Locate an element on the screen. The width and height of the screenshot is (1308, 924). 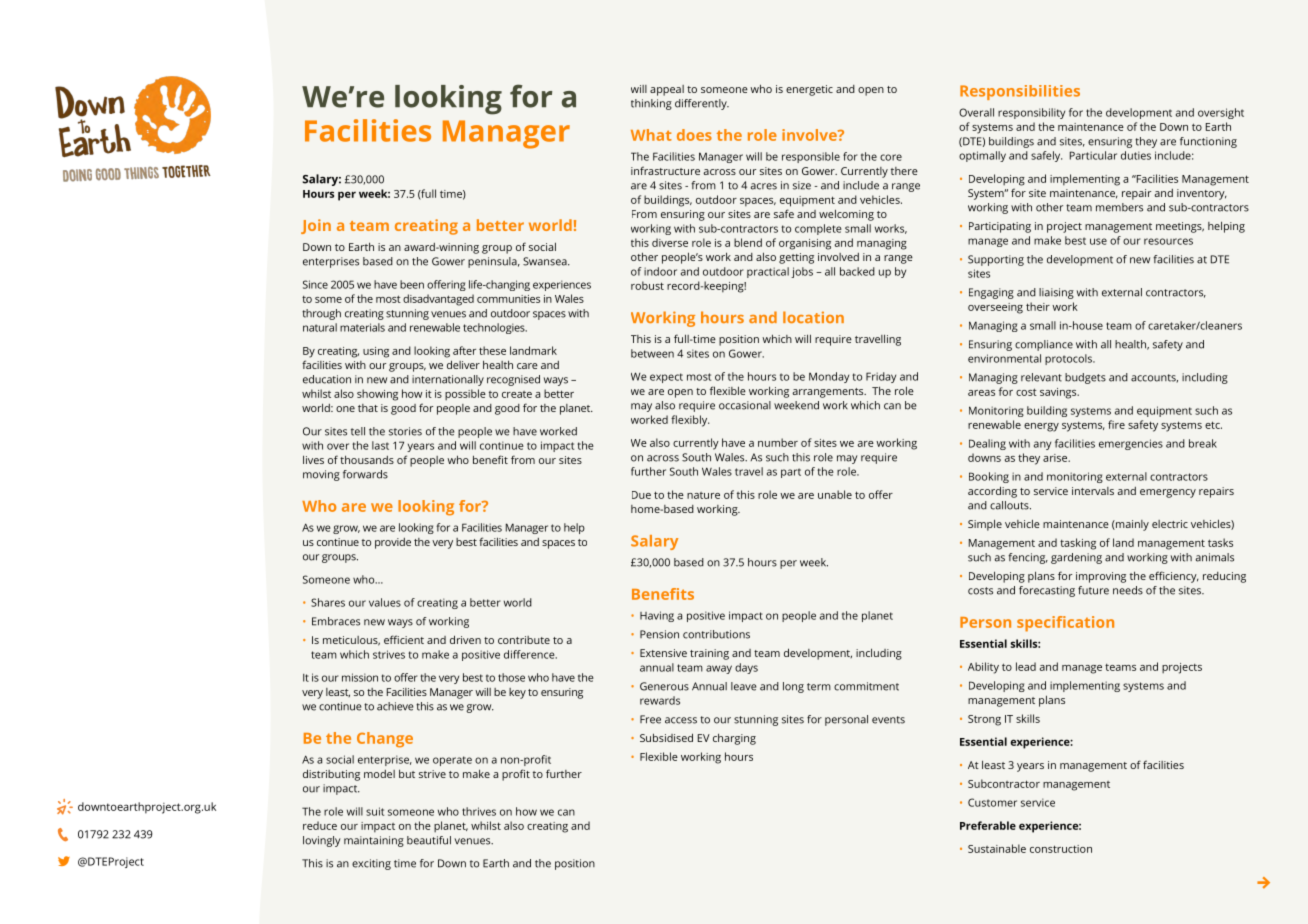
Preferable is located at coordinates (988, 825).
